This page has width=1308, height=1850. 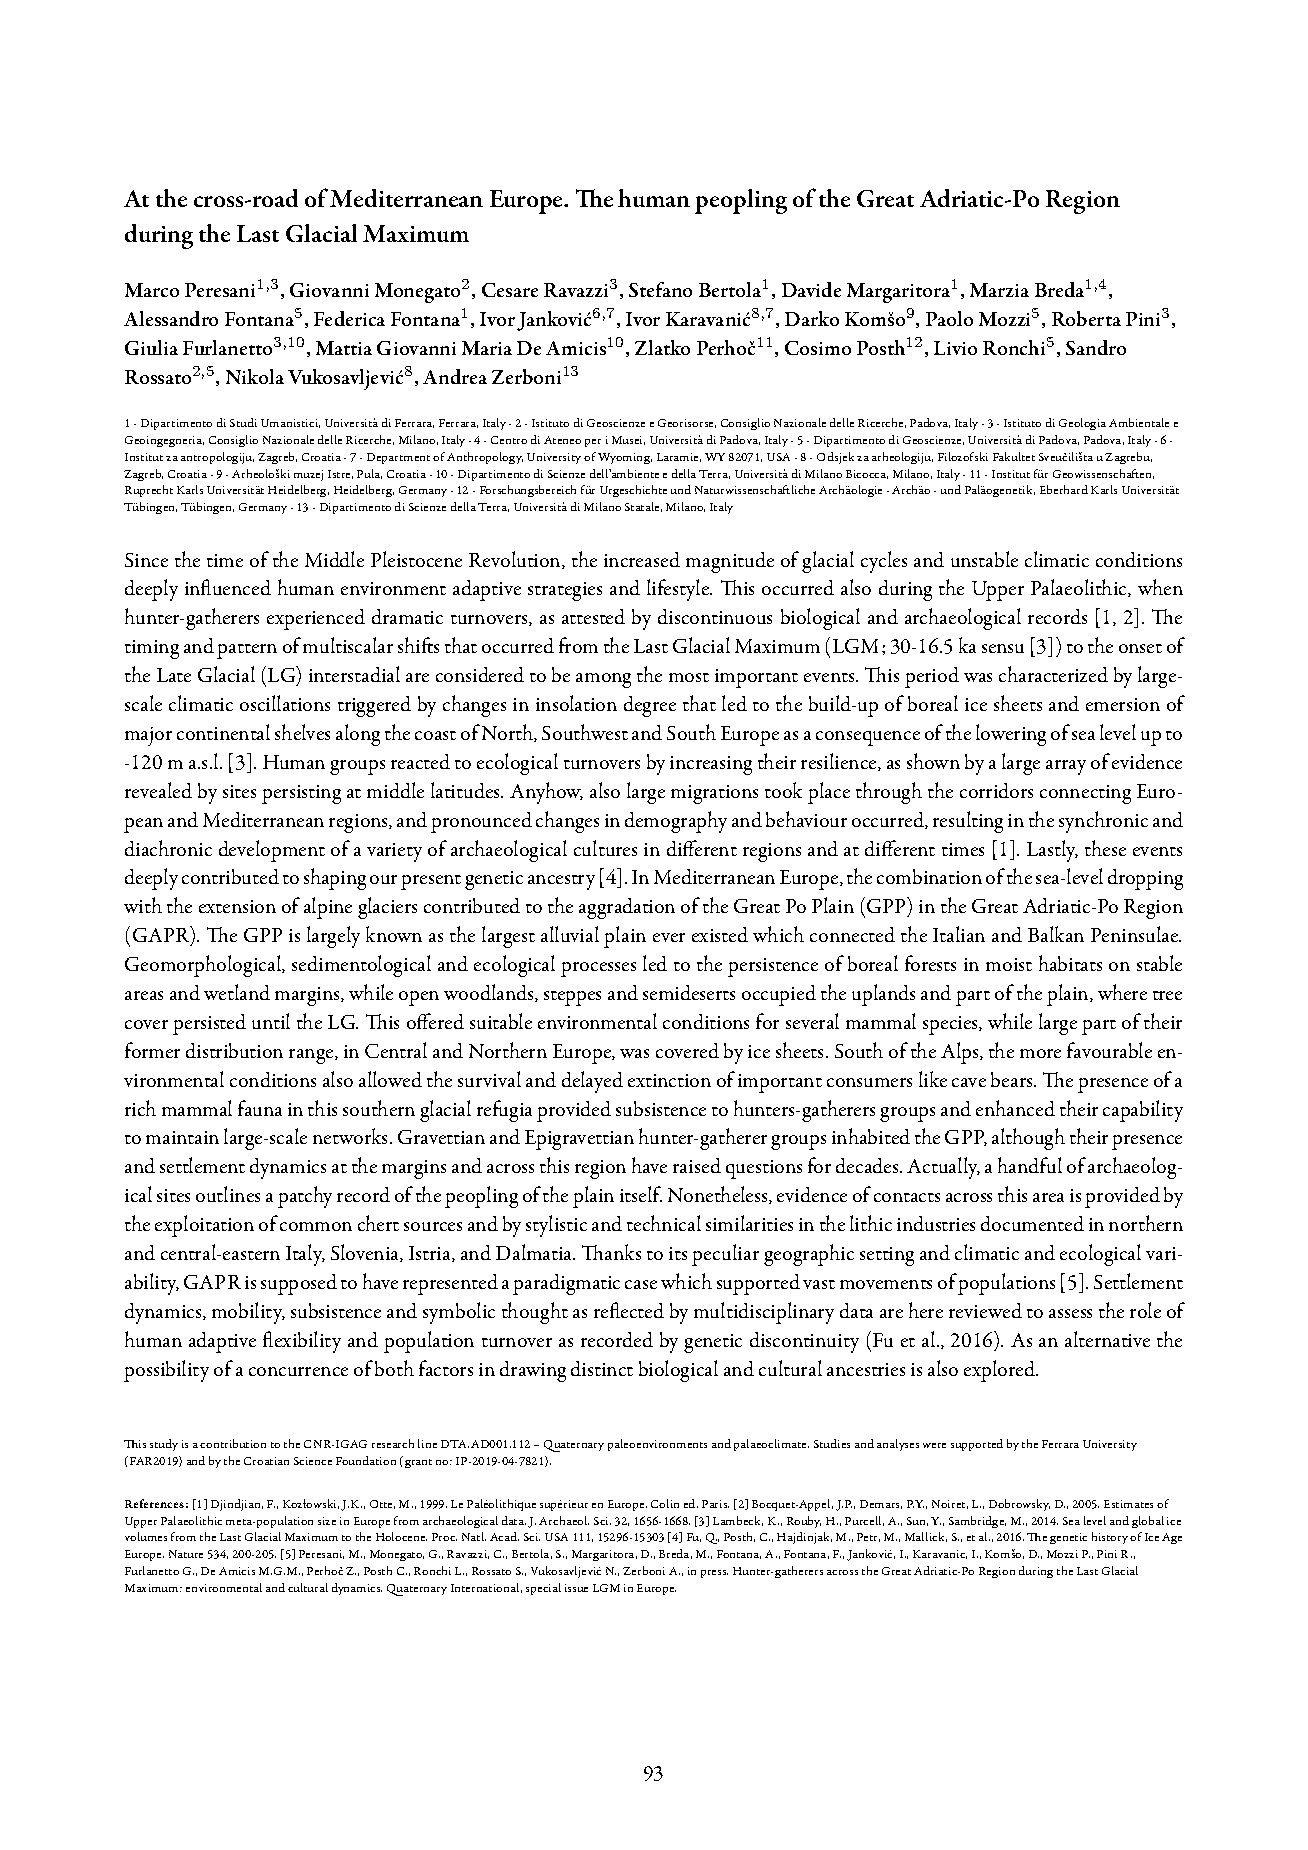 I want to click on Roberta, so click(x=1086, y=318).
